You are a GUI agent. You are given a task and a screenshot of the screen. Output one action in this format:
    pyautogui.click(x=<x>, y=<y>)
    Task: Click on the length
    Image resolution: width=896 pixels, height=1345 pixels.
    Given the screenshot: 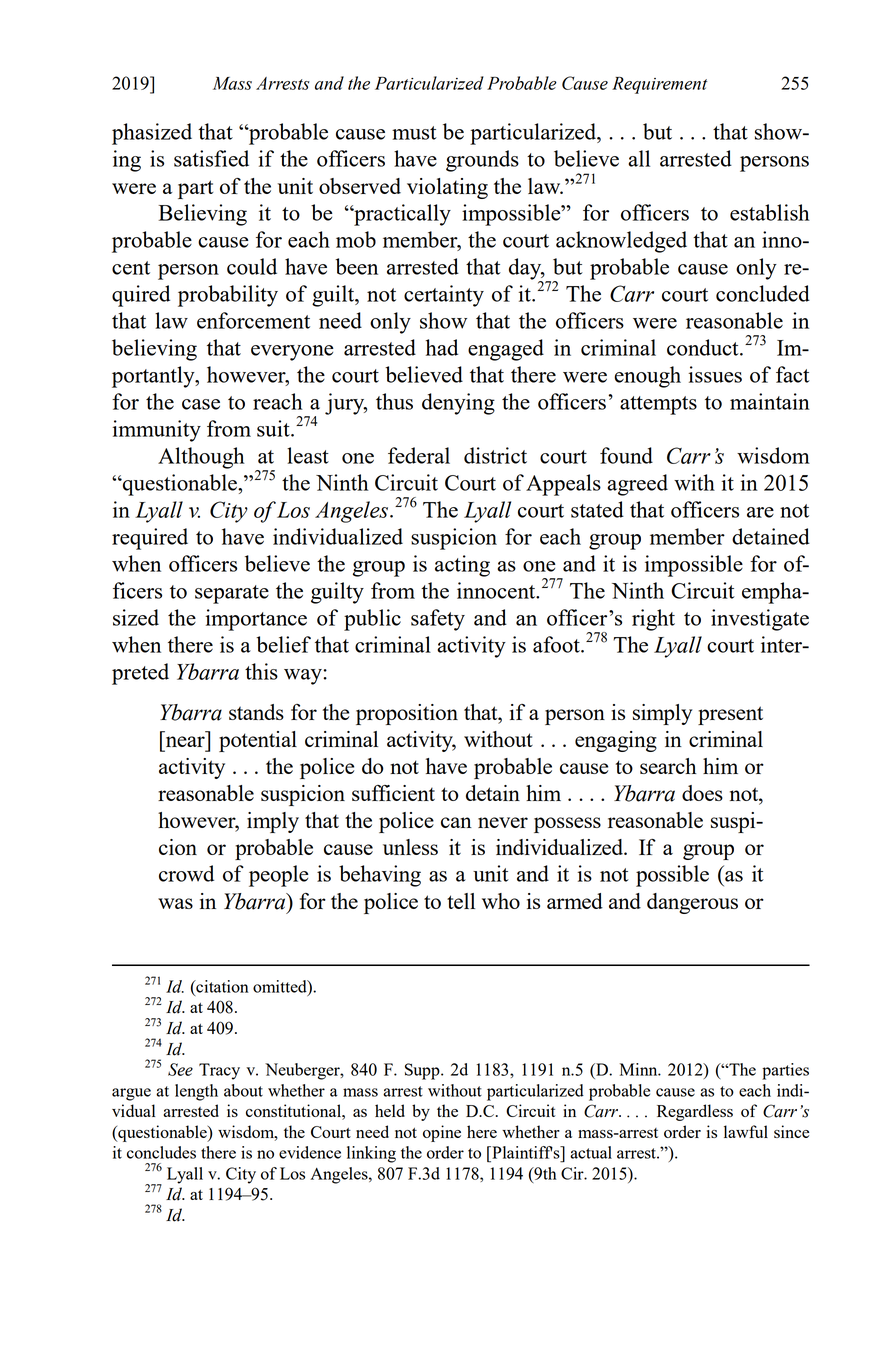 What is the action you would take?
    pyautogui.click(x=196, y=1092)
